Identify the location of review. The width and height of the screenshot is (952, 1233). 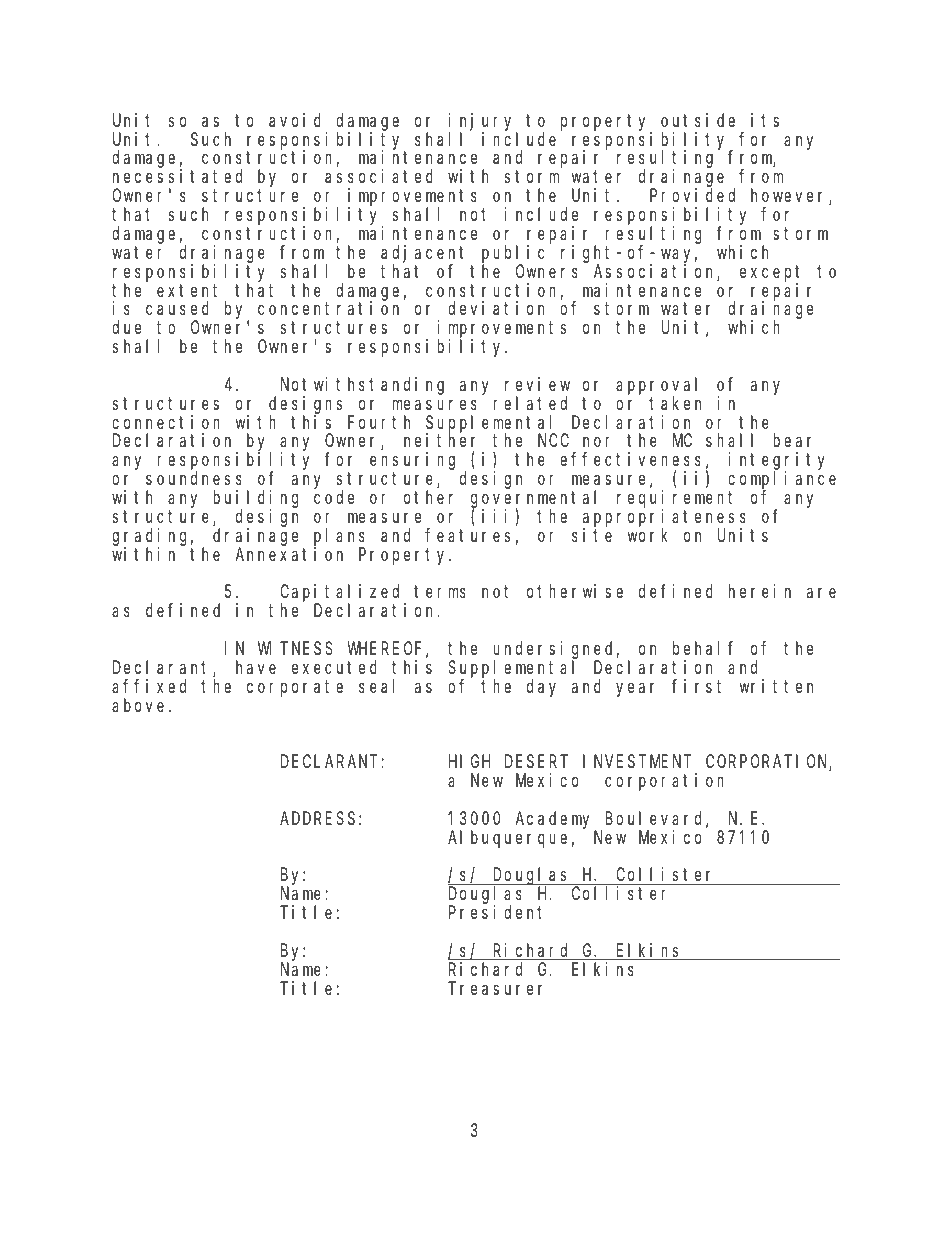
(537, 384).
